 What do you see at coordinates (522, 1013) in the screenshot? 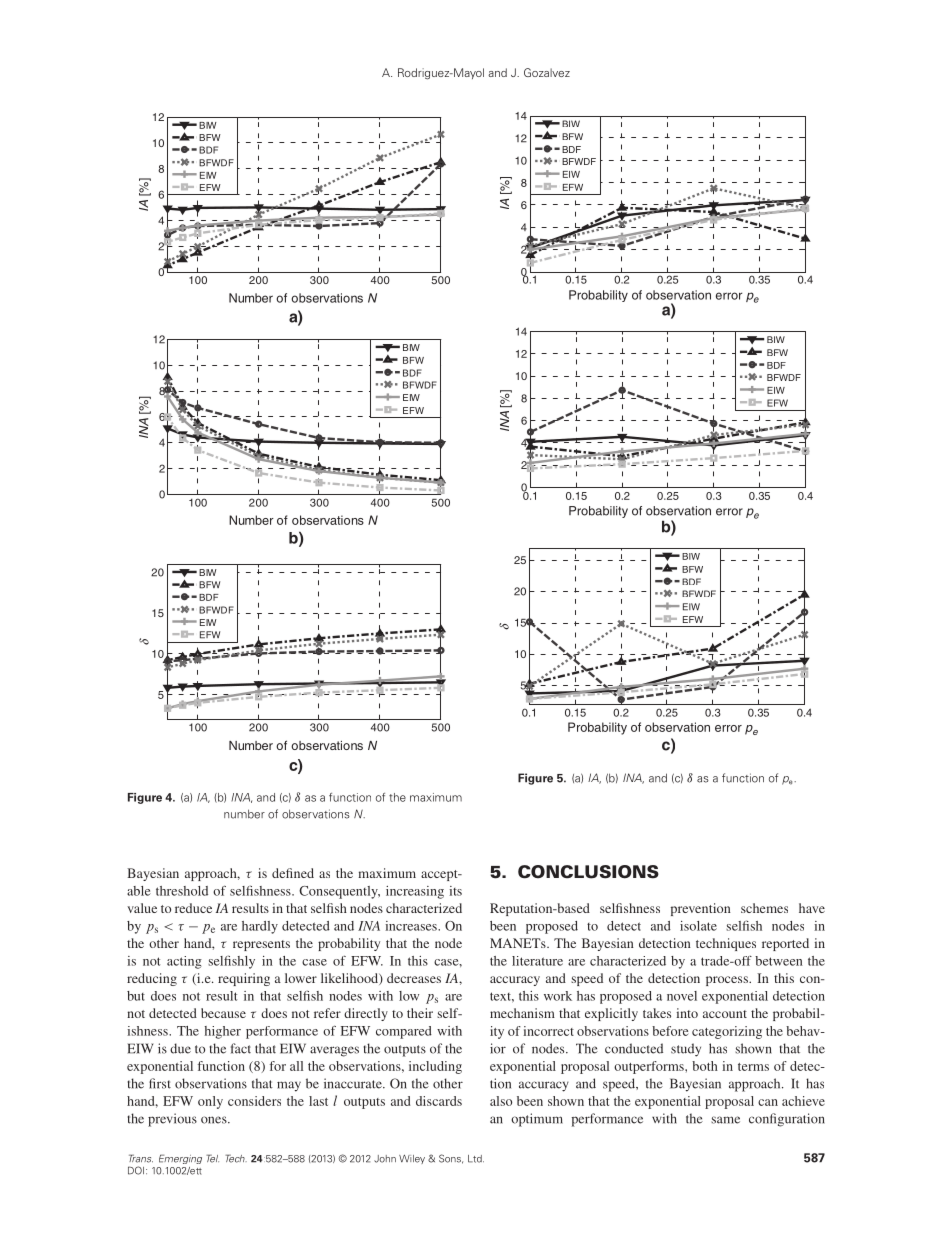
I see `mechanism` at bounding box center [522, 1013].
